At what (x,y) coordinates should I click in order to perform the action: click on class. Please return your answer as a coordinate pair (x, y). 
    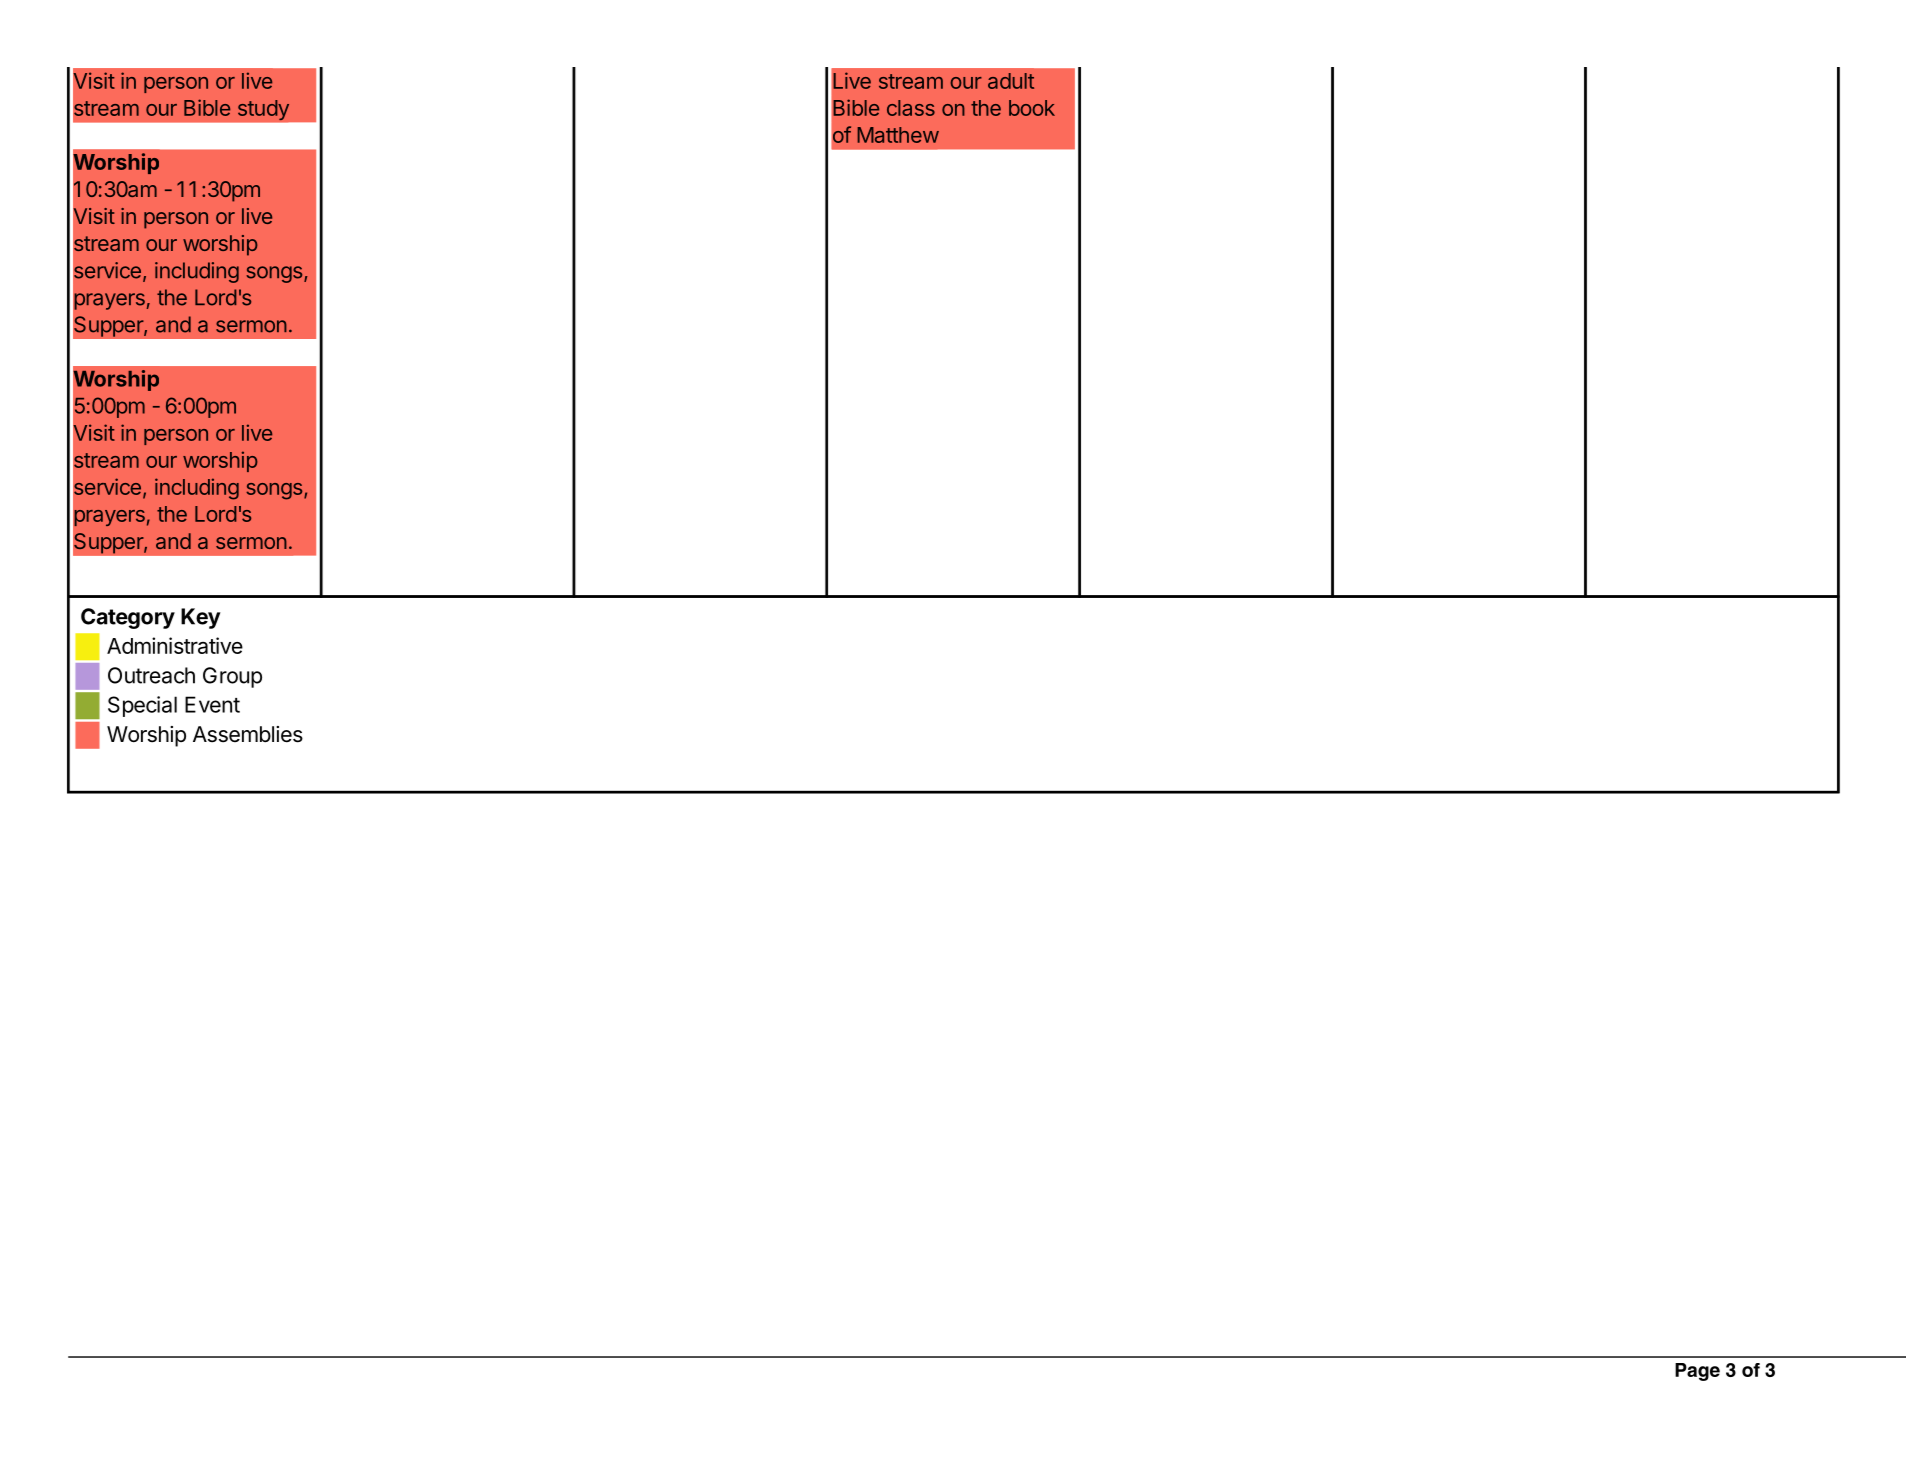
    Looking at the image, I should click on (911, 108).
